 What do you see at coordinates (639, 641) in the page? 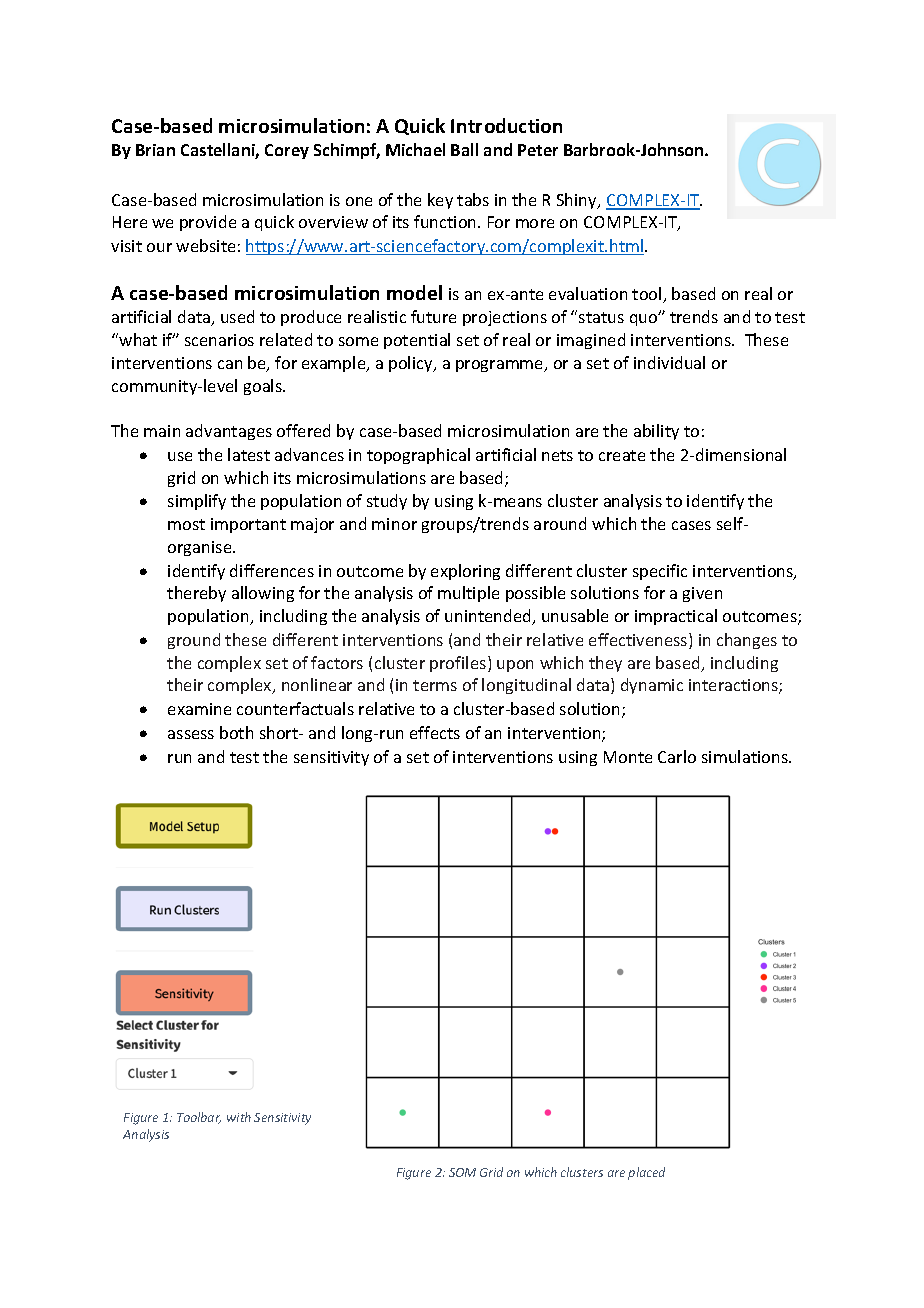
I see `effectiveness` at bounding box center [639, 641].
